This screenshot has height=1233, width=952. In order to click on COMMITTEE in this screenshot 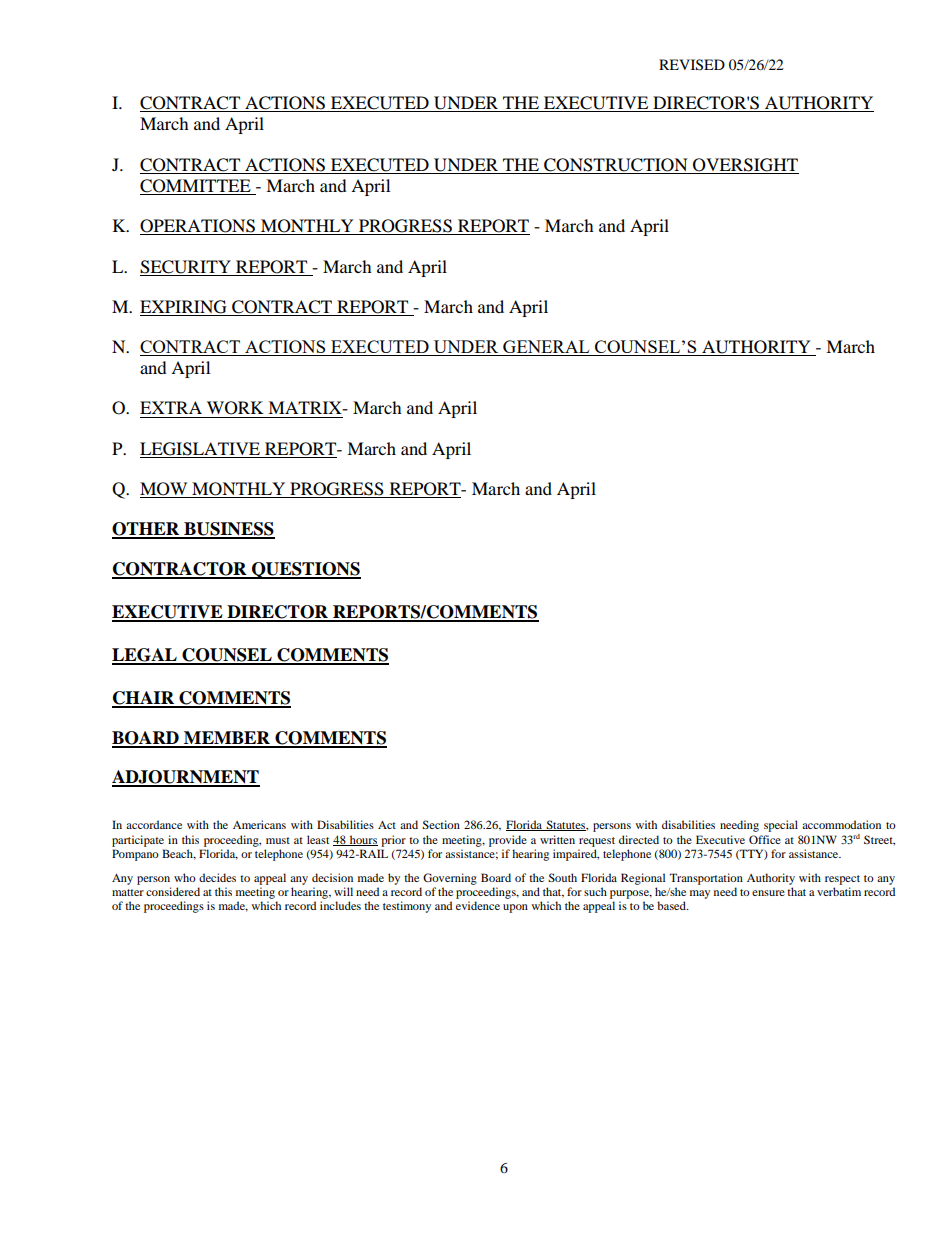, I will do `click(196, 187)`.
